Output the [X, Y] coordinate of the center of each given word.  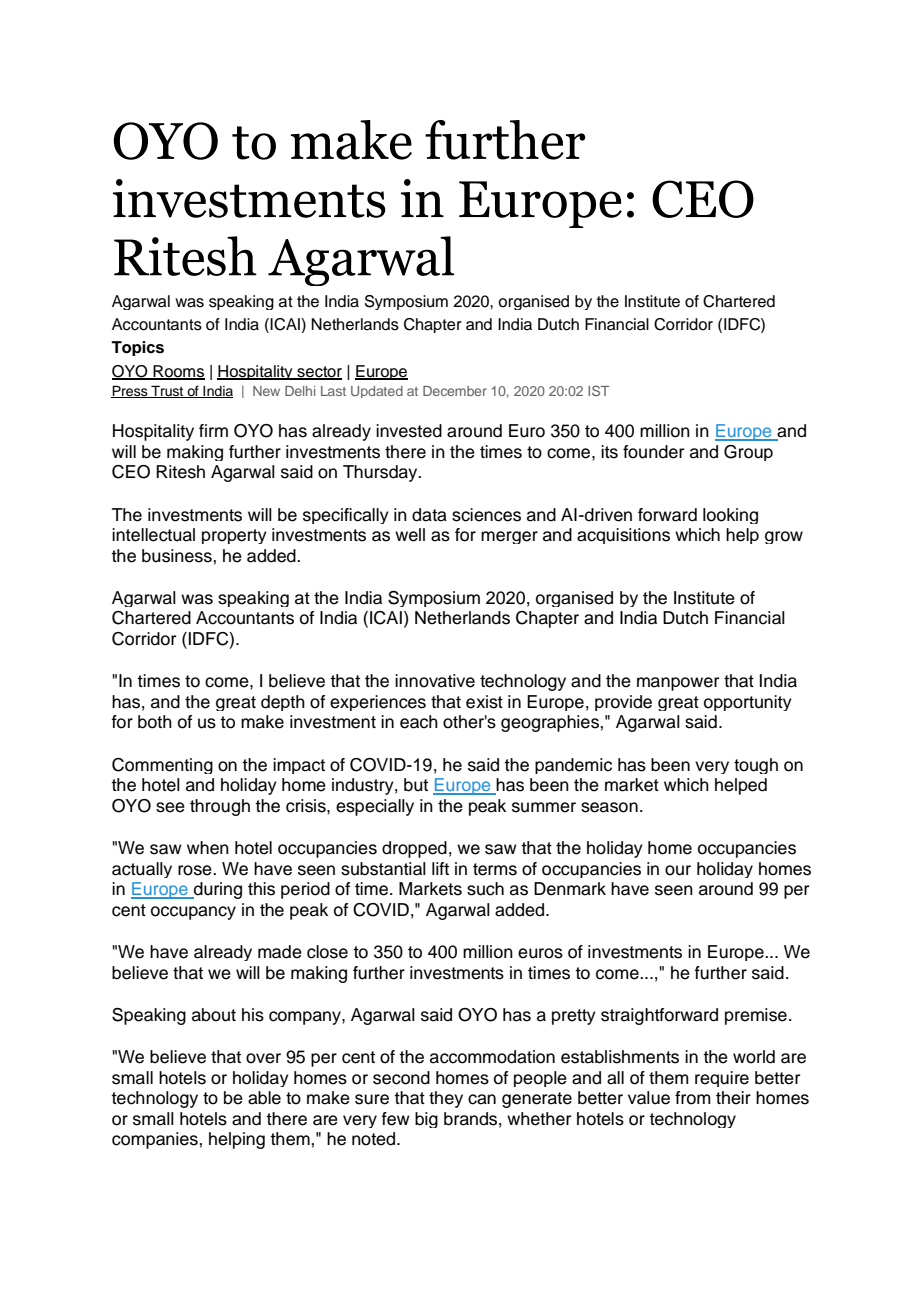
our [678, 870]
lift [440, 868]
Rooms [178, 372]
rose [196, 870]
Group [748, 453]
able [264, 1098]
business [178, 556]
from [693, 1098]
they [446, 1099]
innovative [435, 681]
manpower [678, 684]
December [455, 391]
